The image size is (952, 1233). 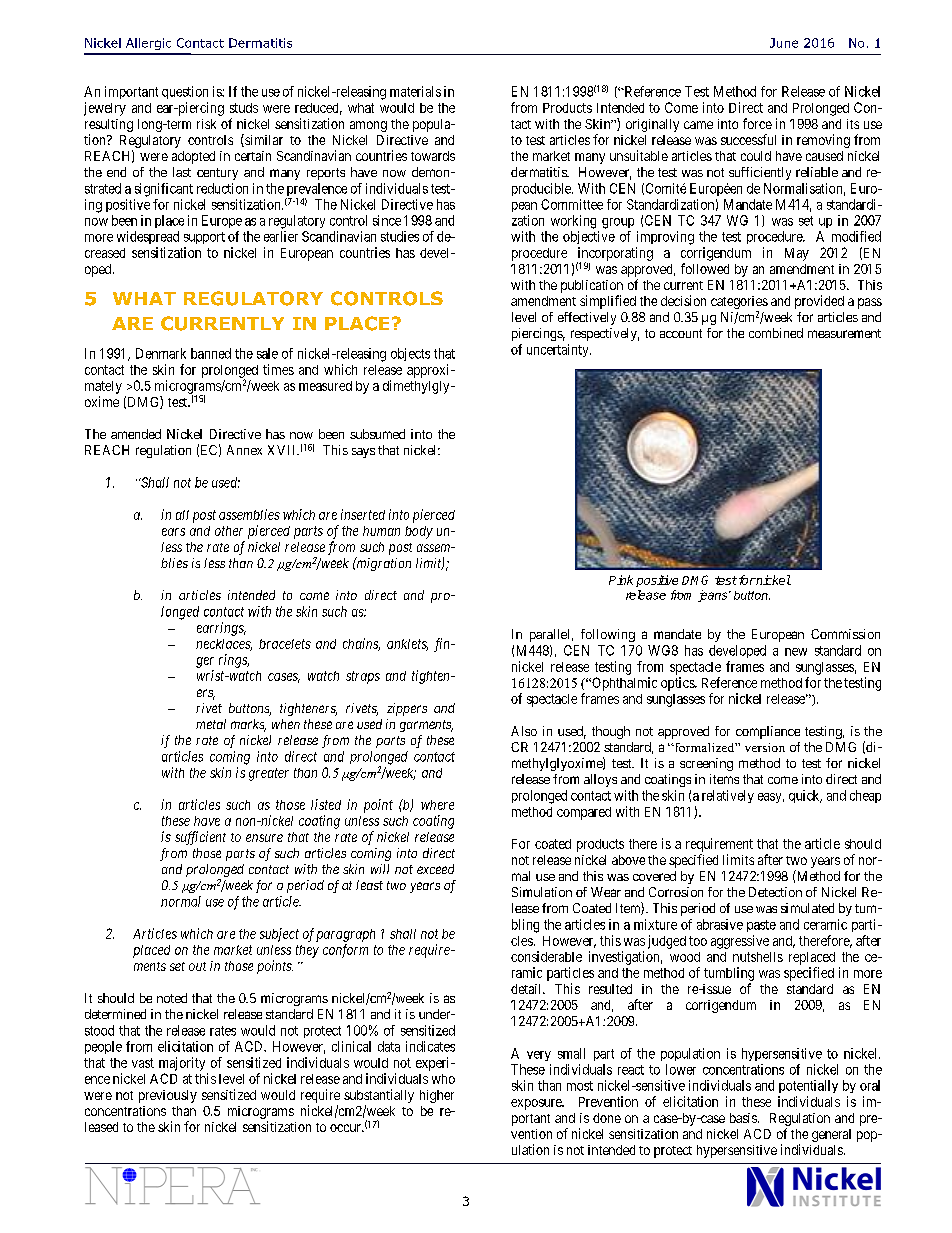 I want to click on materials, so click(x=415, y=91).
